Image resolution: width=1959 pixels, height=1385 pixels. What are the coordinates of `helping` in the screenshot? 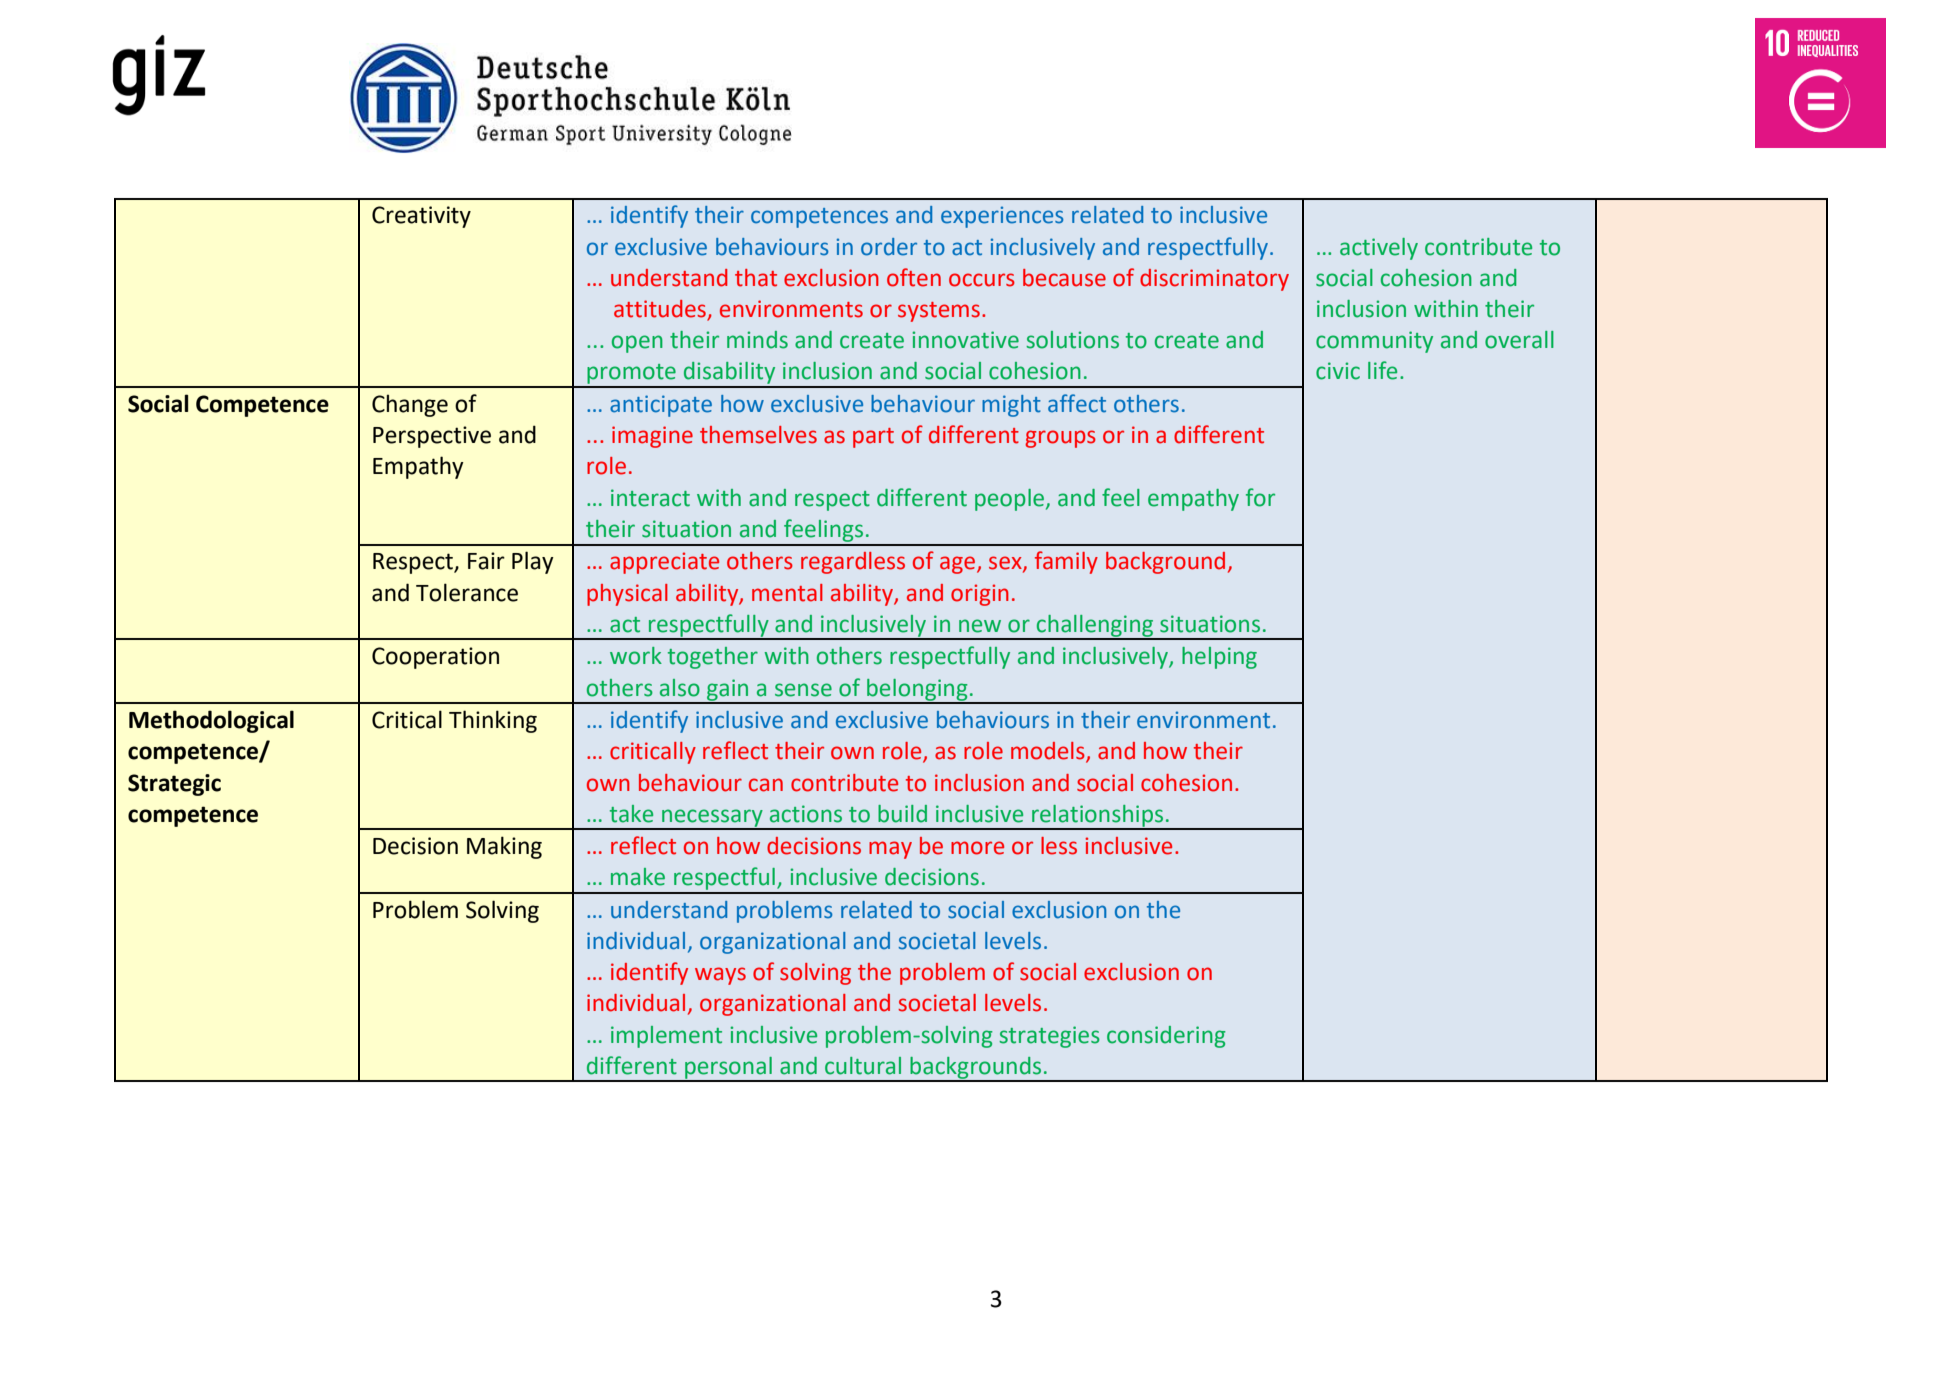 It's located at (1219, 658).
